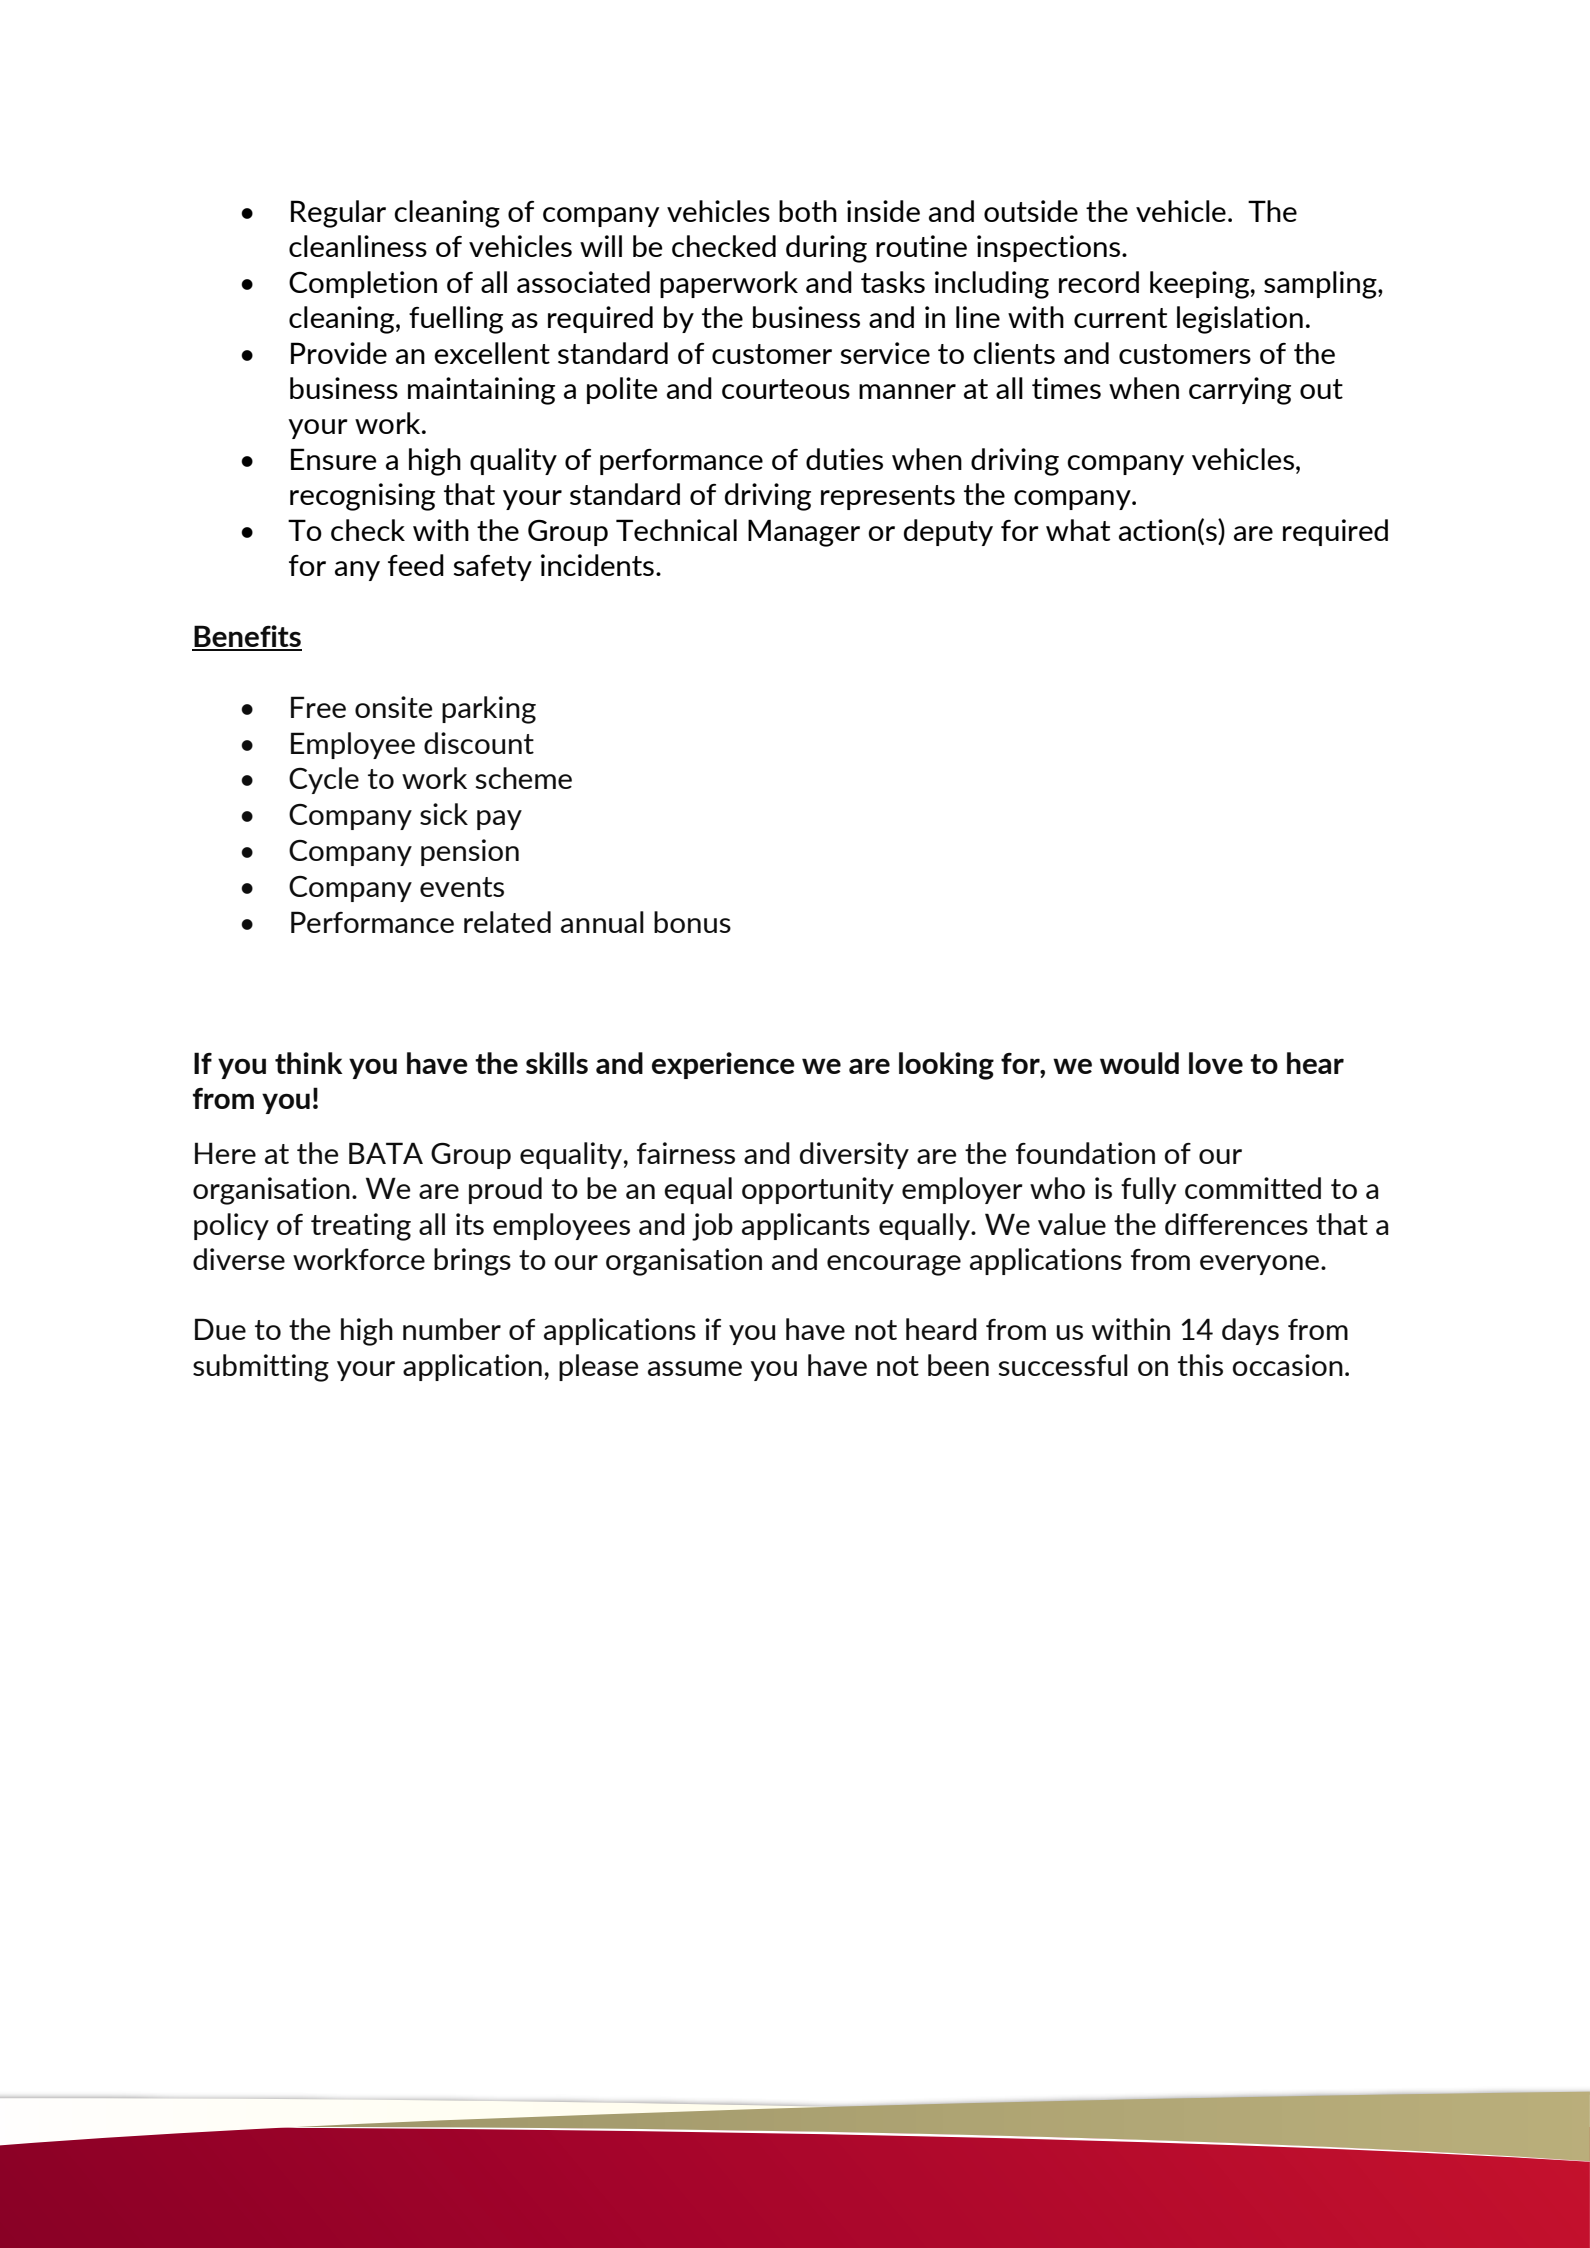  What do you see at coordinates (309, 1063) in the image?
I see `think` at bounding box center [309, 1063].
